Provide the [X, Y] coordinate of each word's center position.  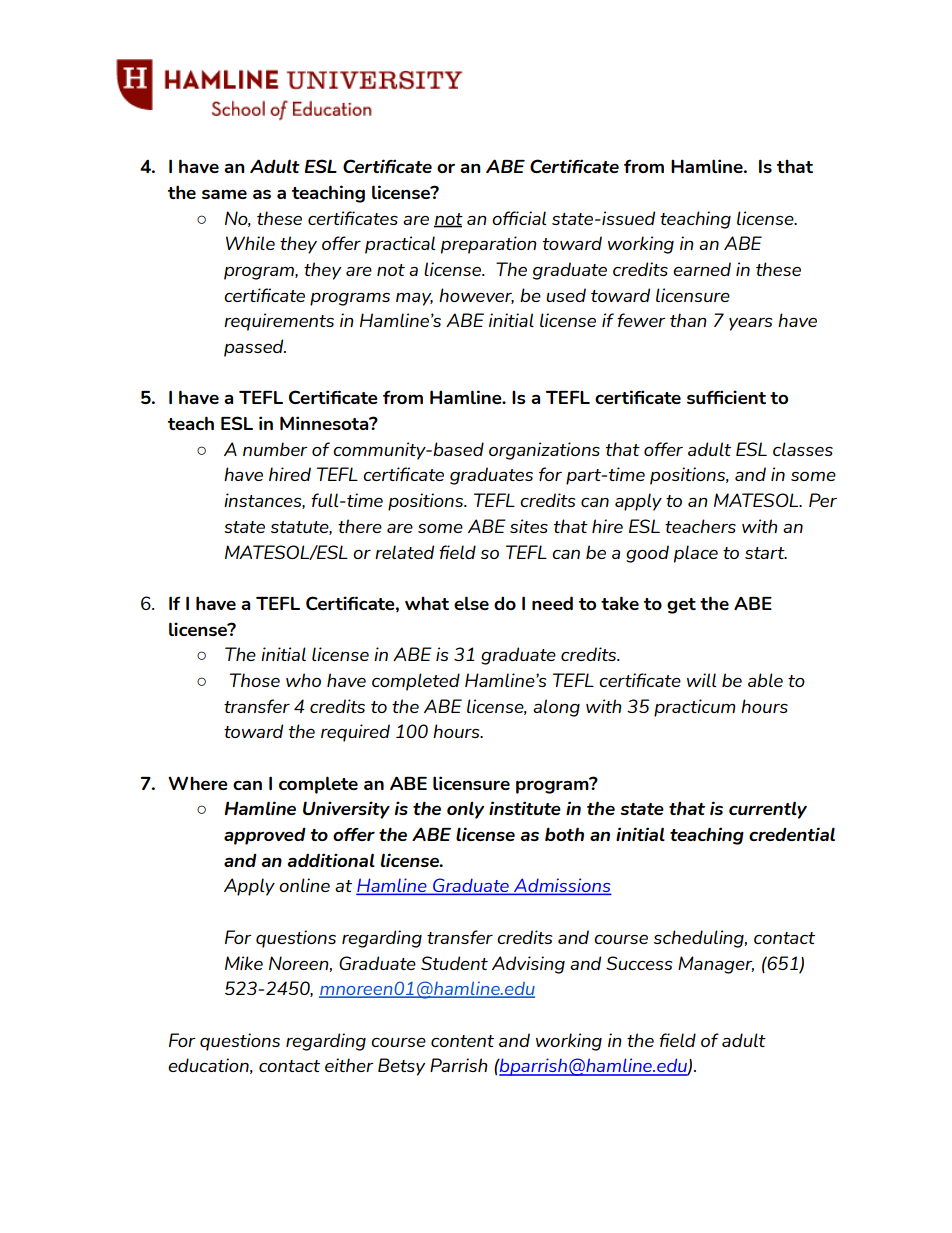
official [519, 218]
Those [255, 680]
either [349, 1065]
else [471, 603]
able [765, 680]
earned [702, 269]
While [250, 243]
